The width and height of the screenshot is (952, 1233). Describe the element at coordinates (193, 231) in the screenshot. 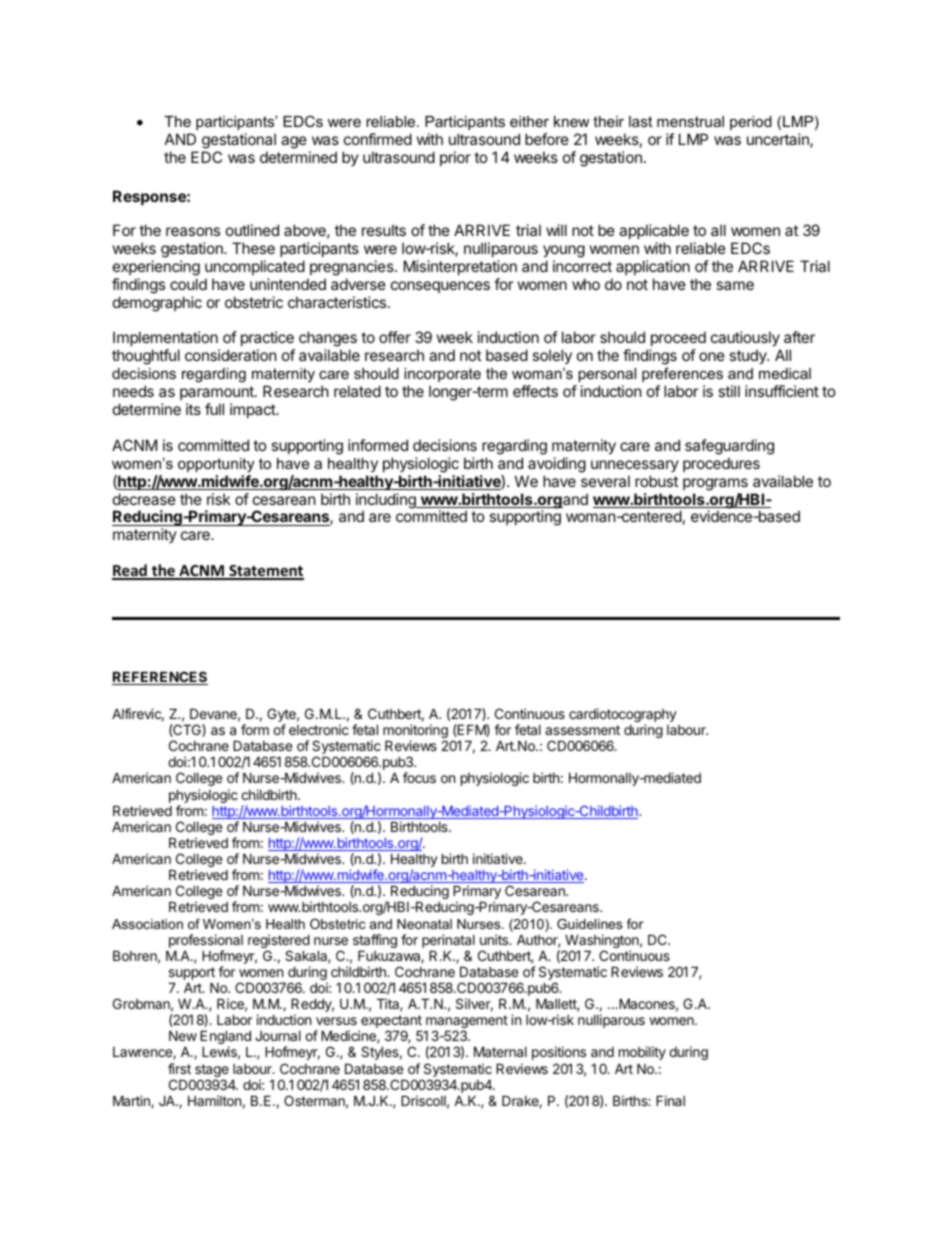

I see `reasons` at that location.
